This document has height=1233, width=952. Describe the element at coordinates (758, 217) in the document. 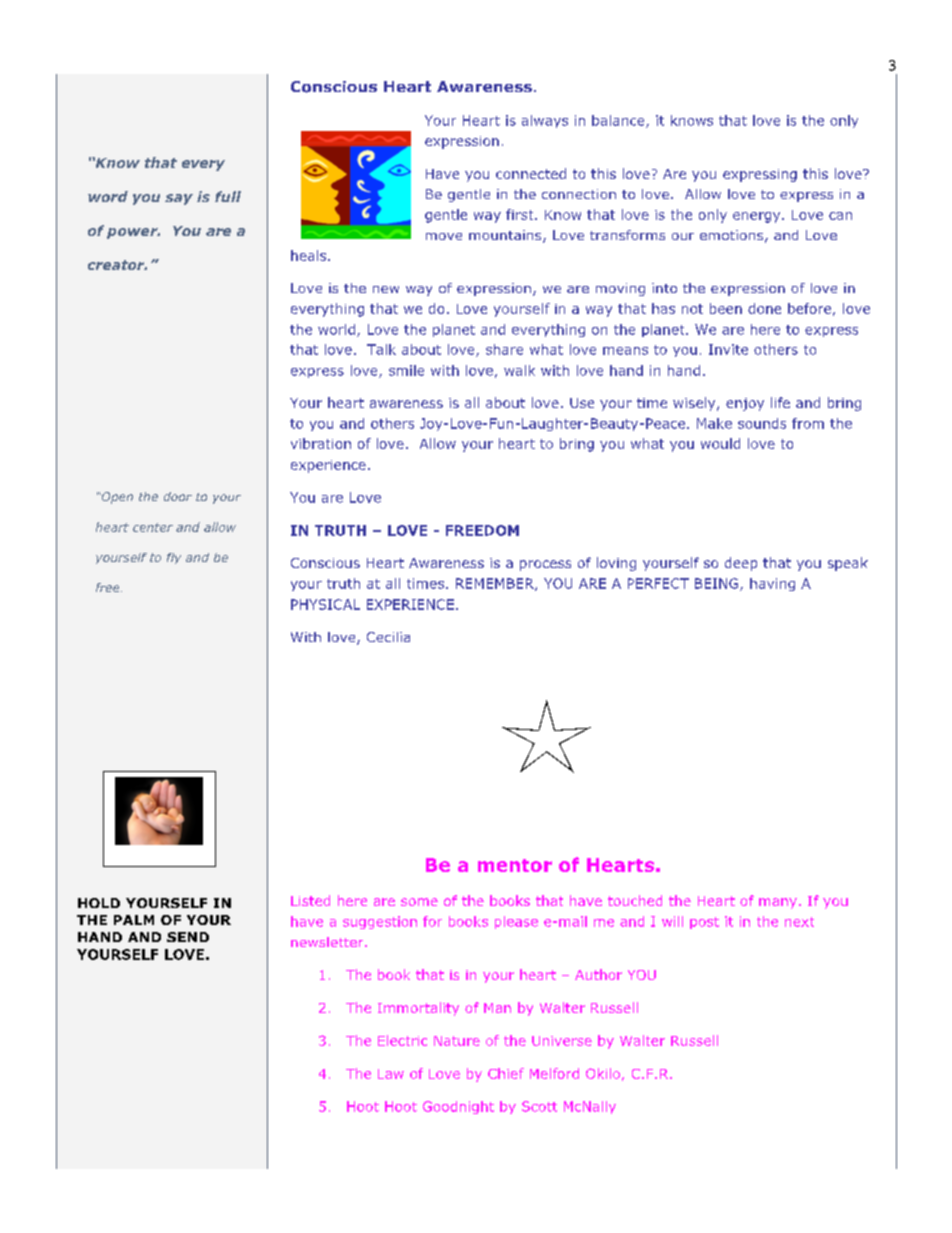

I see `energy` at that location.
